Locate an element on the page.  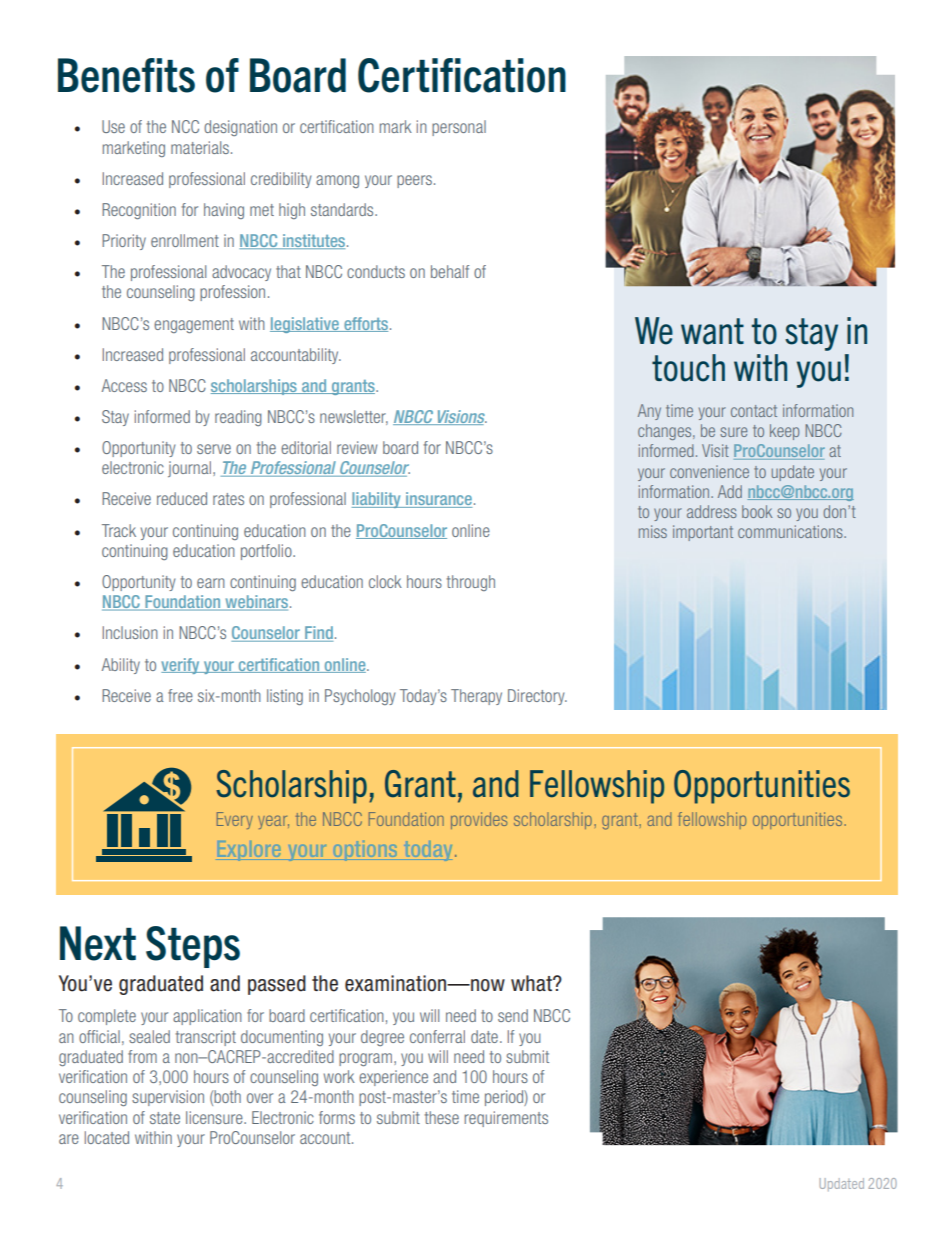
want is located at coordinates (712, 331).
